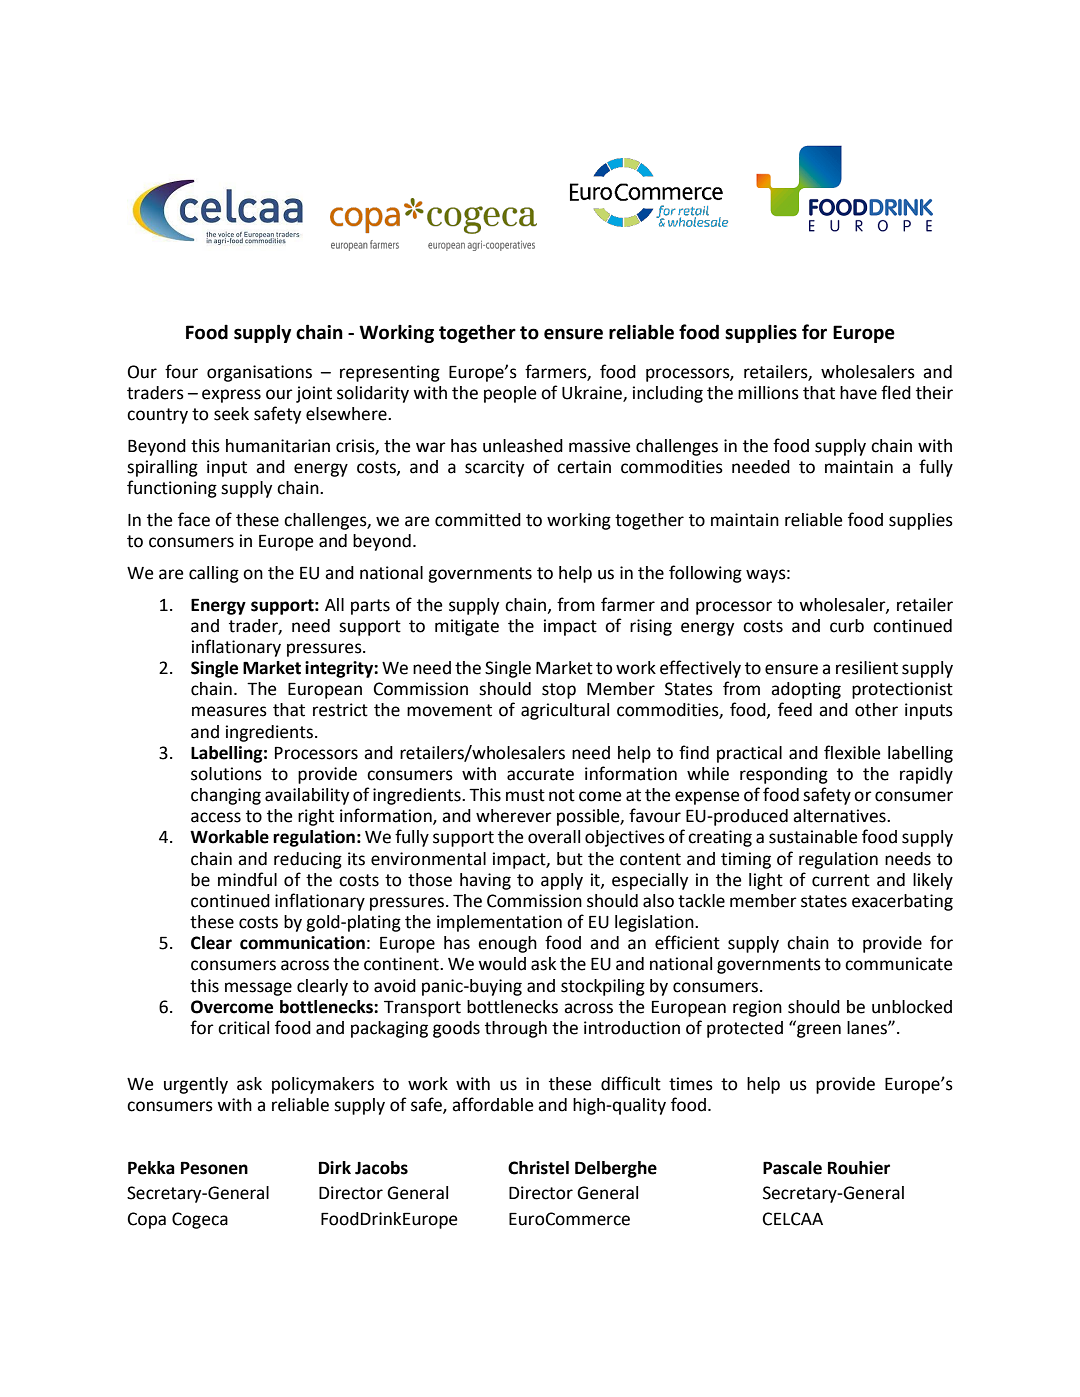  Describe the element at coordinates (226, 796) in the document. I see `changing` at that location.
